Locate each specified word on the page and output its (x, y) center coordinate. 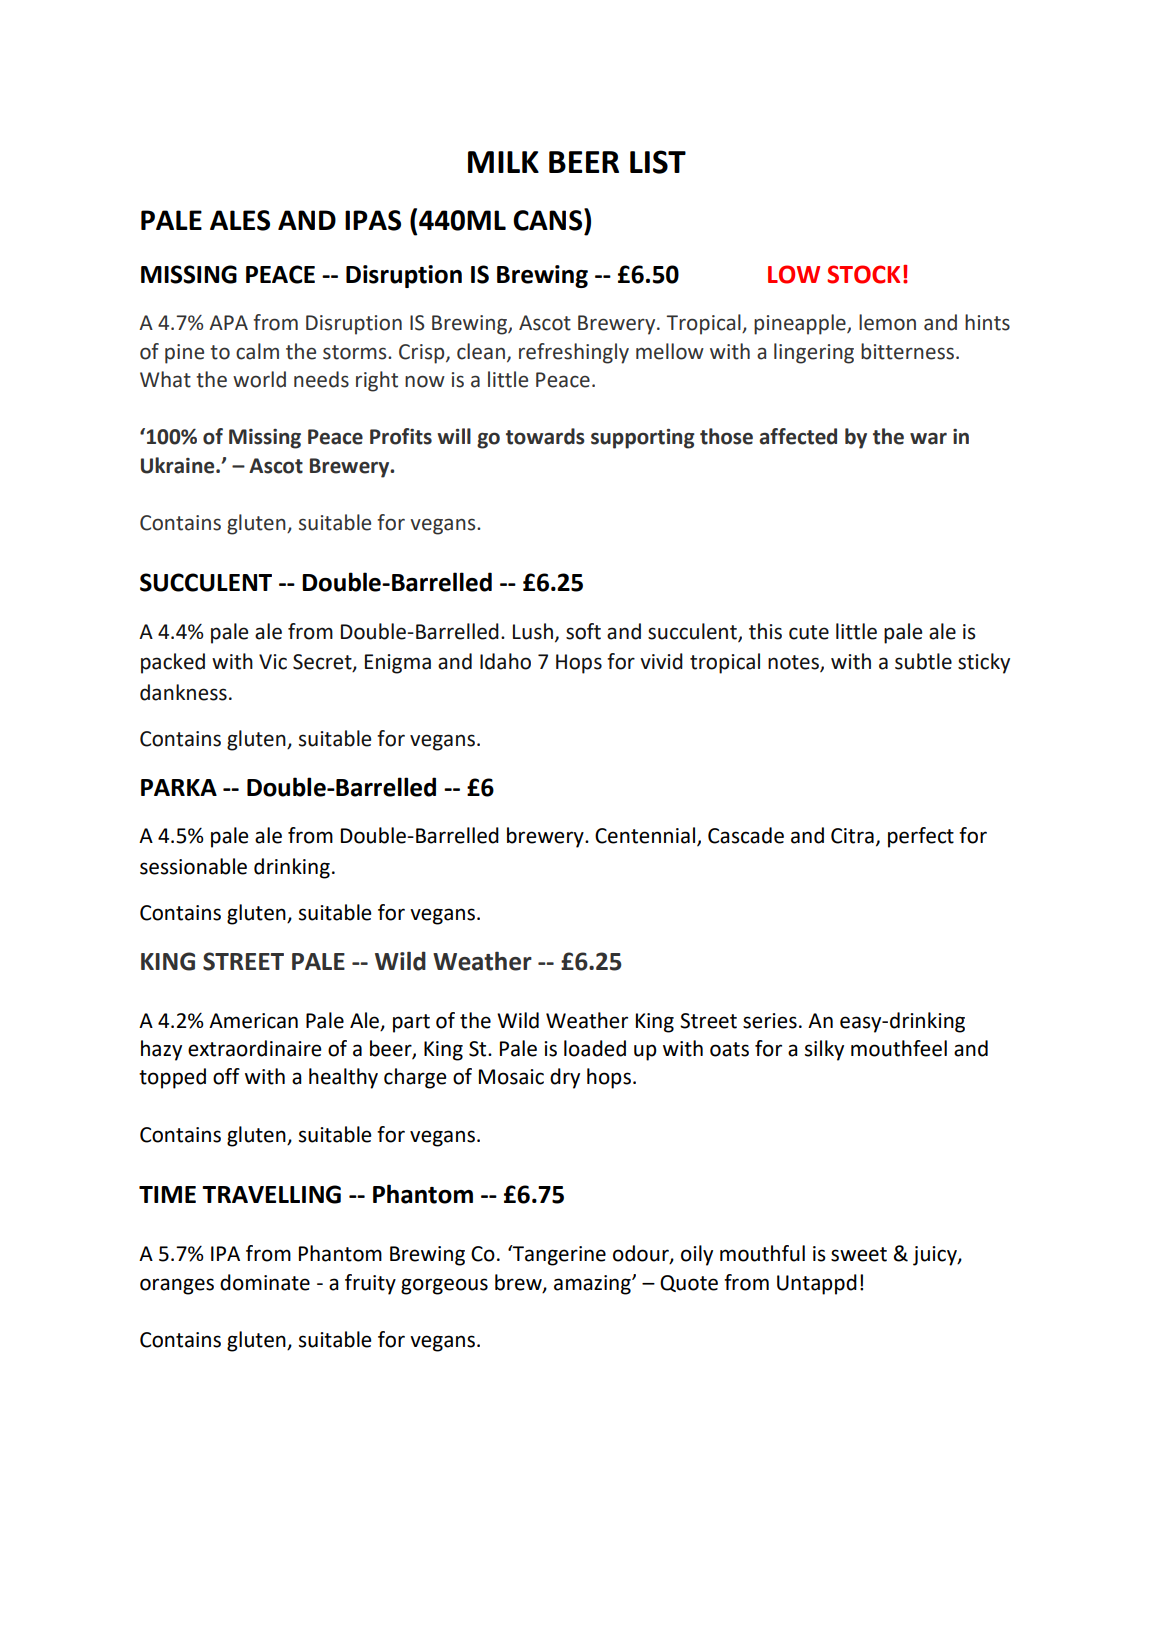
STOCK (863, 274)
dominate (265, 1282)
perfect (921, 837)
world (259, 379)
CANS (547, 220)
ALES (240, 220)
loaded (595, 1048)
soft (583, 631)
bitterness (907, 351)
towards (545, 436)
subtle (923, 661)
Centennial (645, 835)
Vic (273, 662)
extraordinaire (255, 1048)
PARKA (179, 787)
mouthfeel (899, 1048)
